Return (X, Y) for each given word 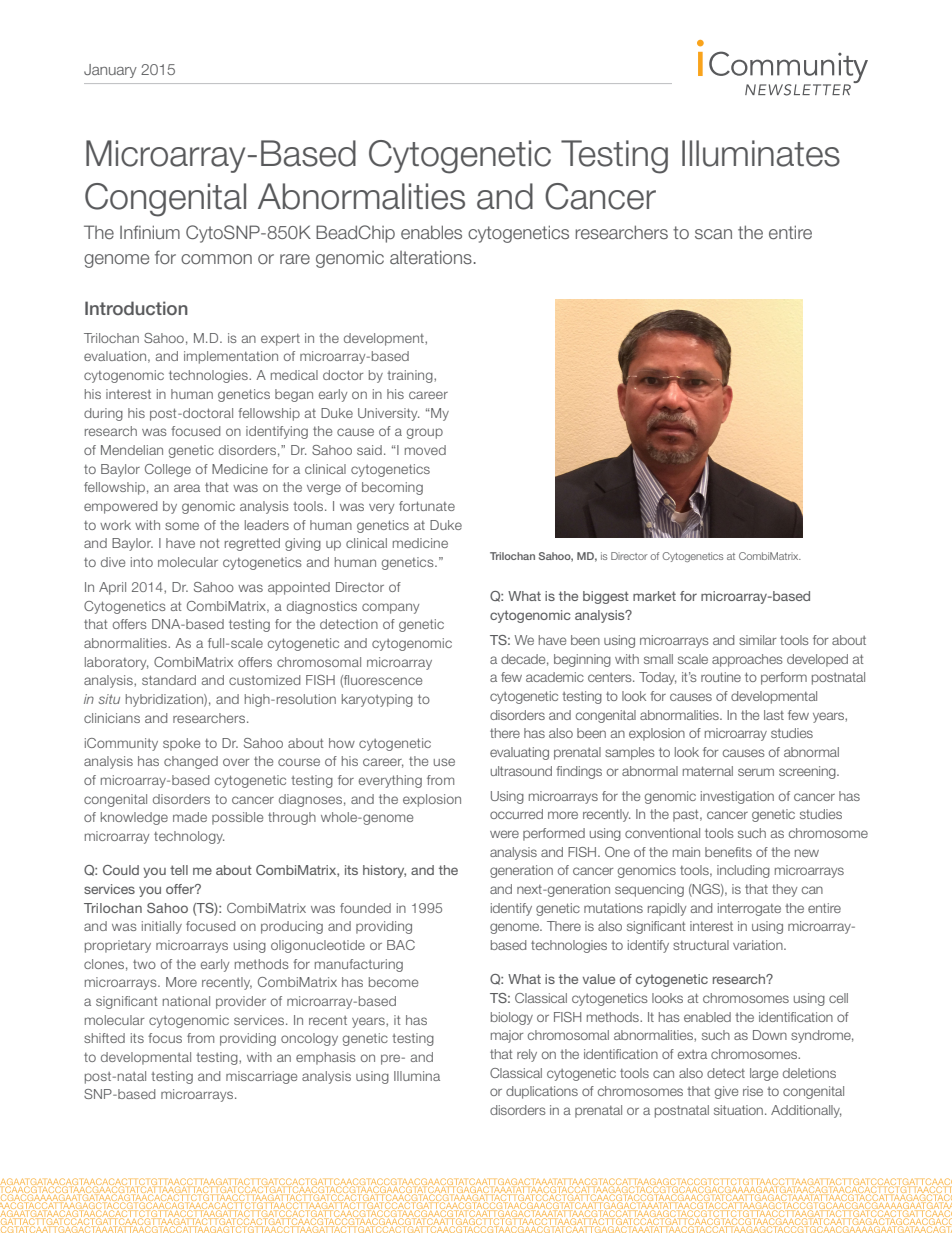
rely (527, 1055)
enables (431, 232)
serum (756, 772)
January (110, 71)
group (425, 433)
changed (191, 762)
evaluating (519, 753)
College (168, 470)
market (654, 596)
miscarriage (261, 1077)
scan (713, 234)
